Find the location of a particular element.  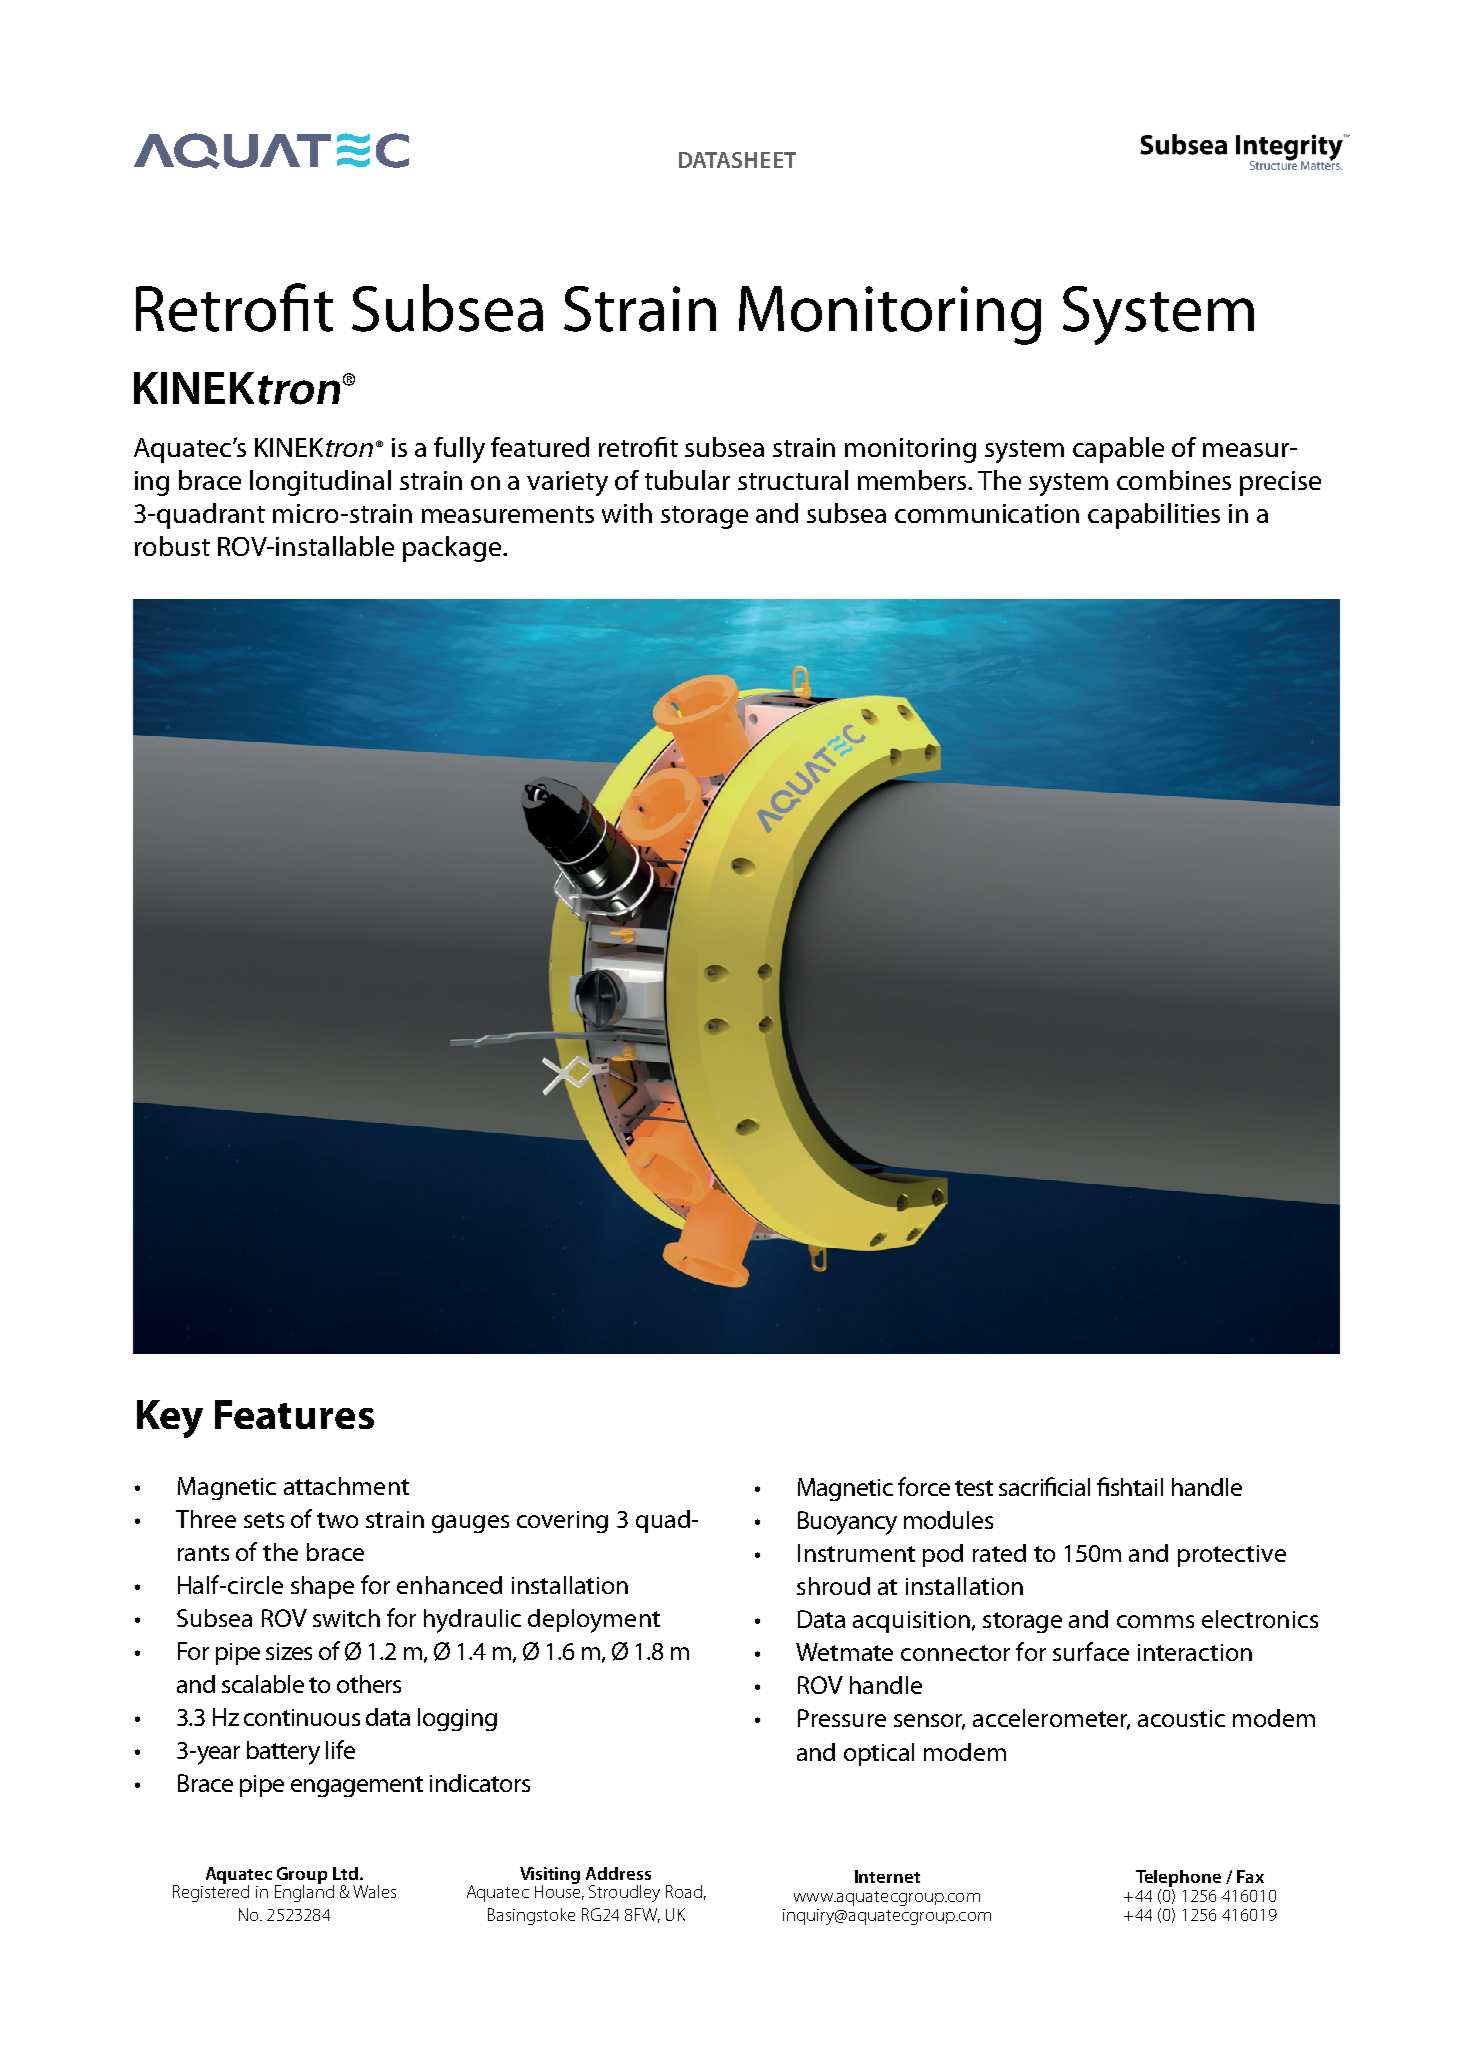

combines is located at coordinates (1174, 480).
